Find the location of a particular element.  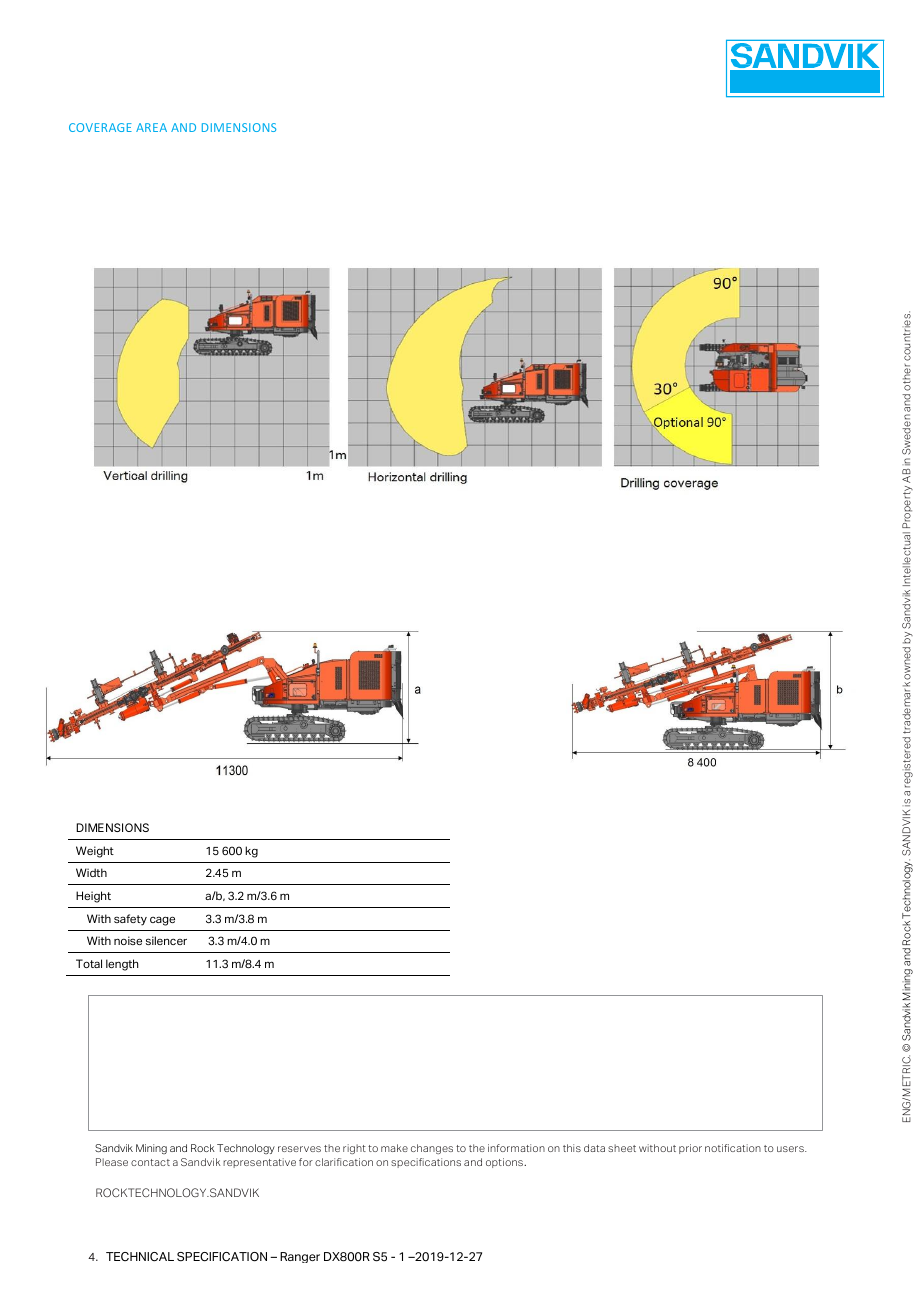

Width is located at coordinates (91, 872).
